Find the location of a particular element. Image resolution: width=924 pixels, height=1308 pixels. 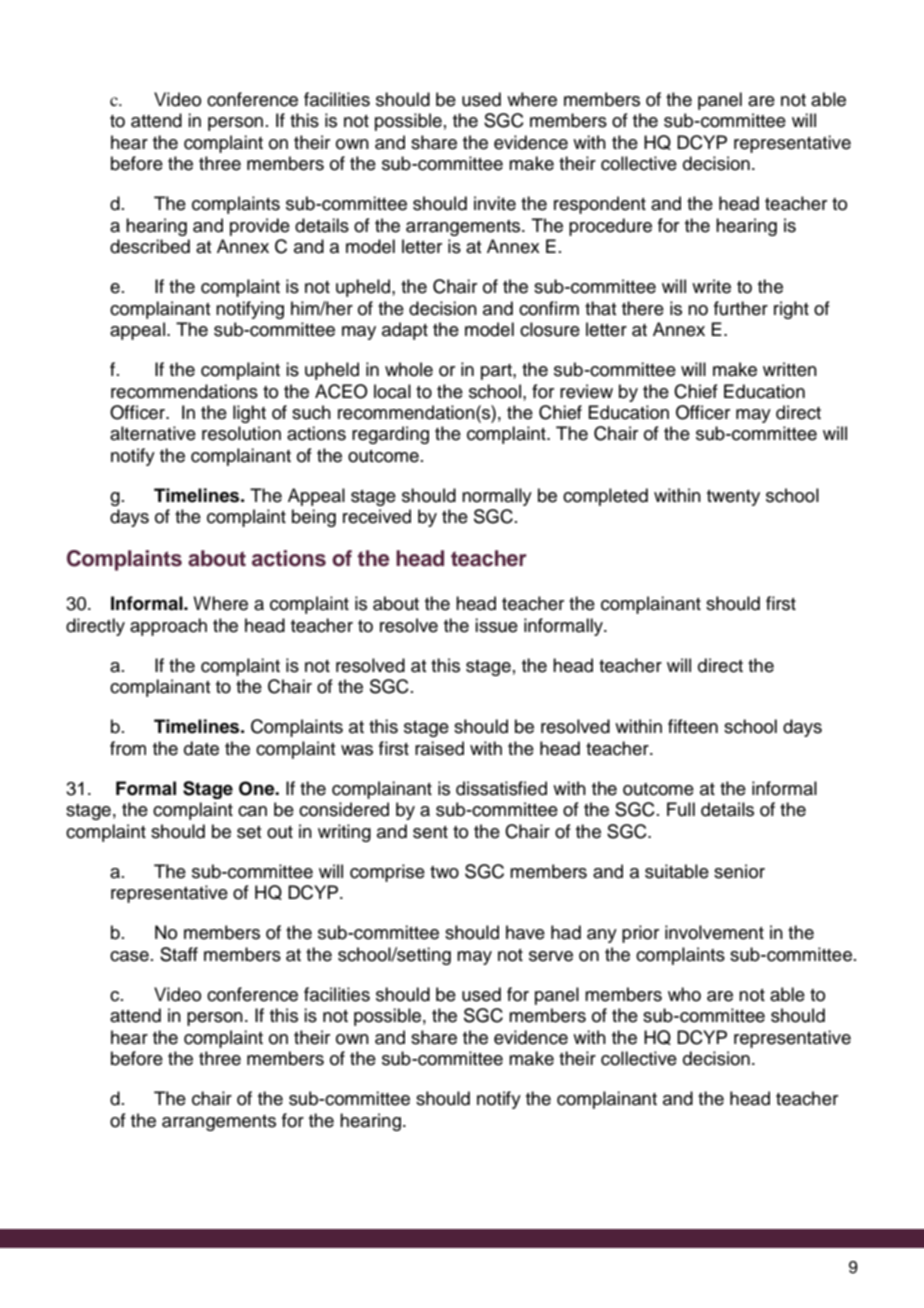

invite is located at coordinates (495, 203).
